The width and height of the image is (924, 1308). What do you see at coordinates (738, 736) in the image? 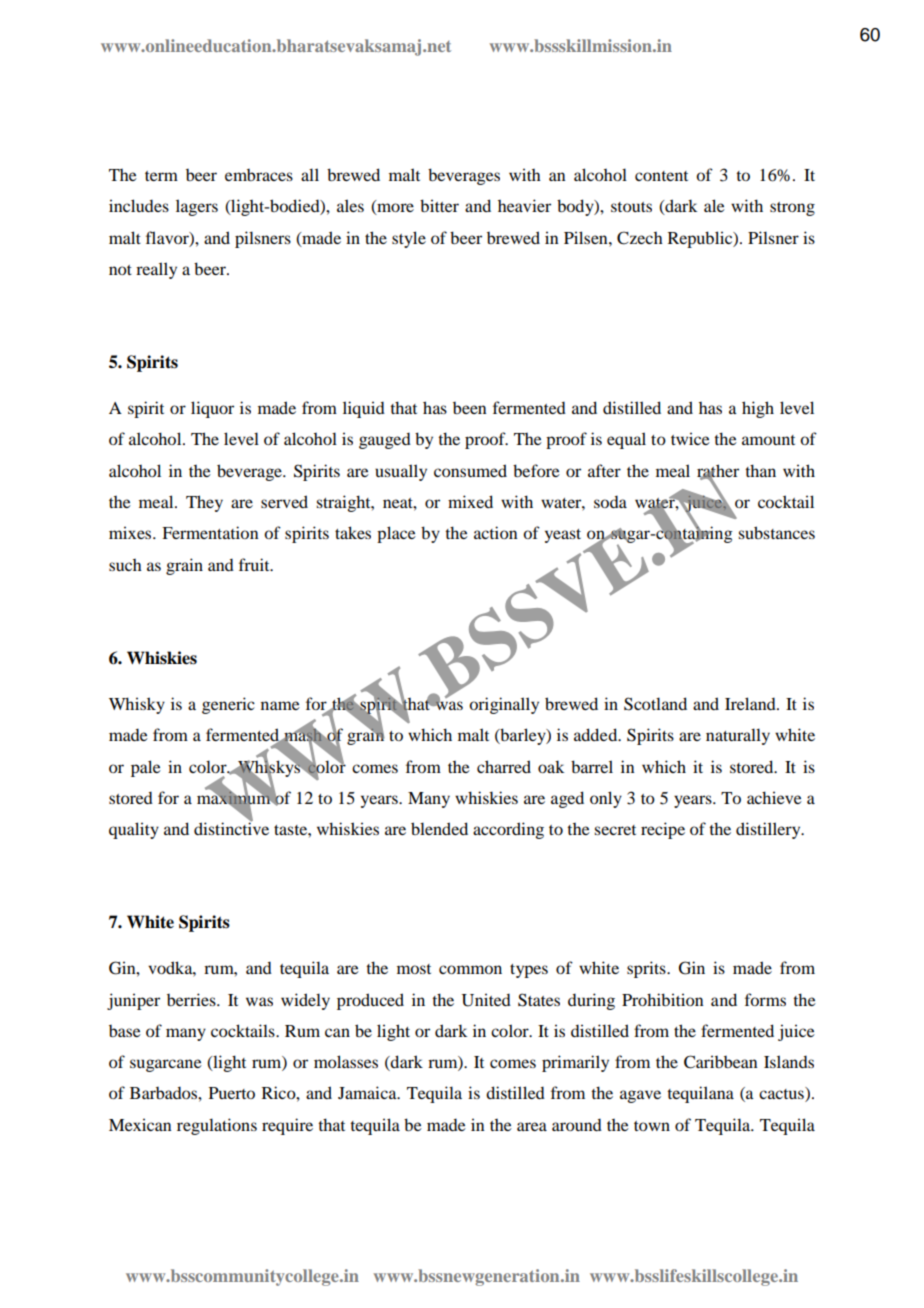
I see `naturally` at bounding box center [738, 736].
